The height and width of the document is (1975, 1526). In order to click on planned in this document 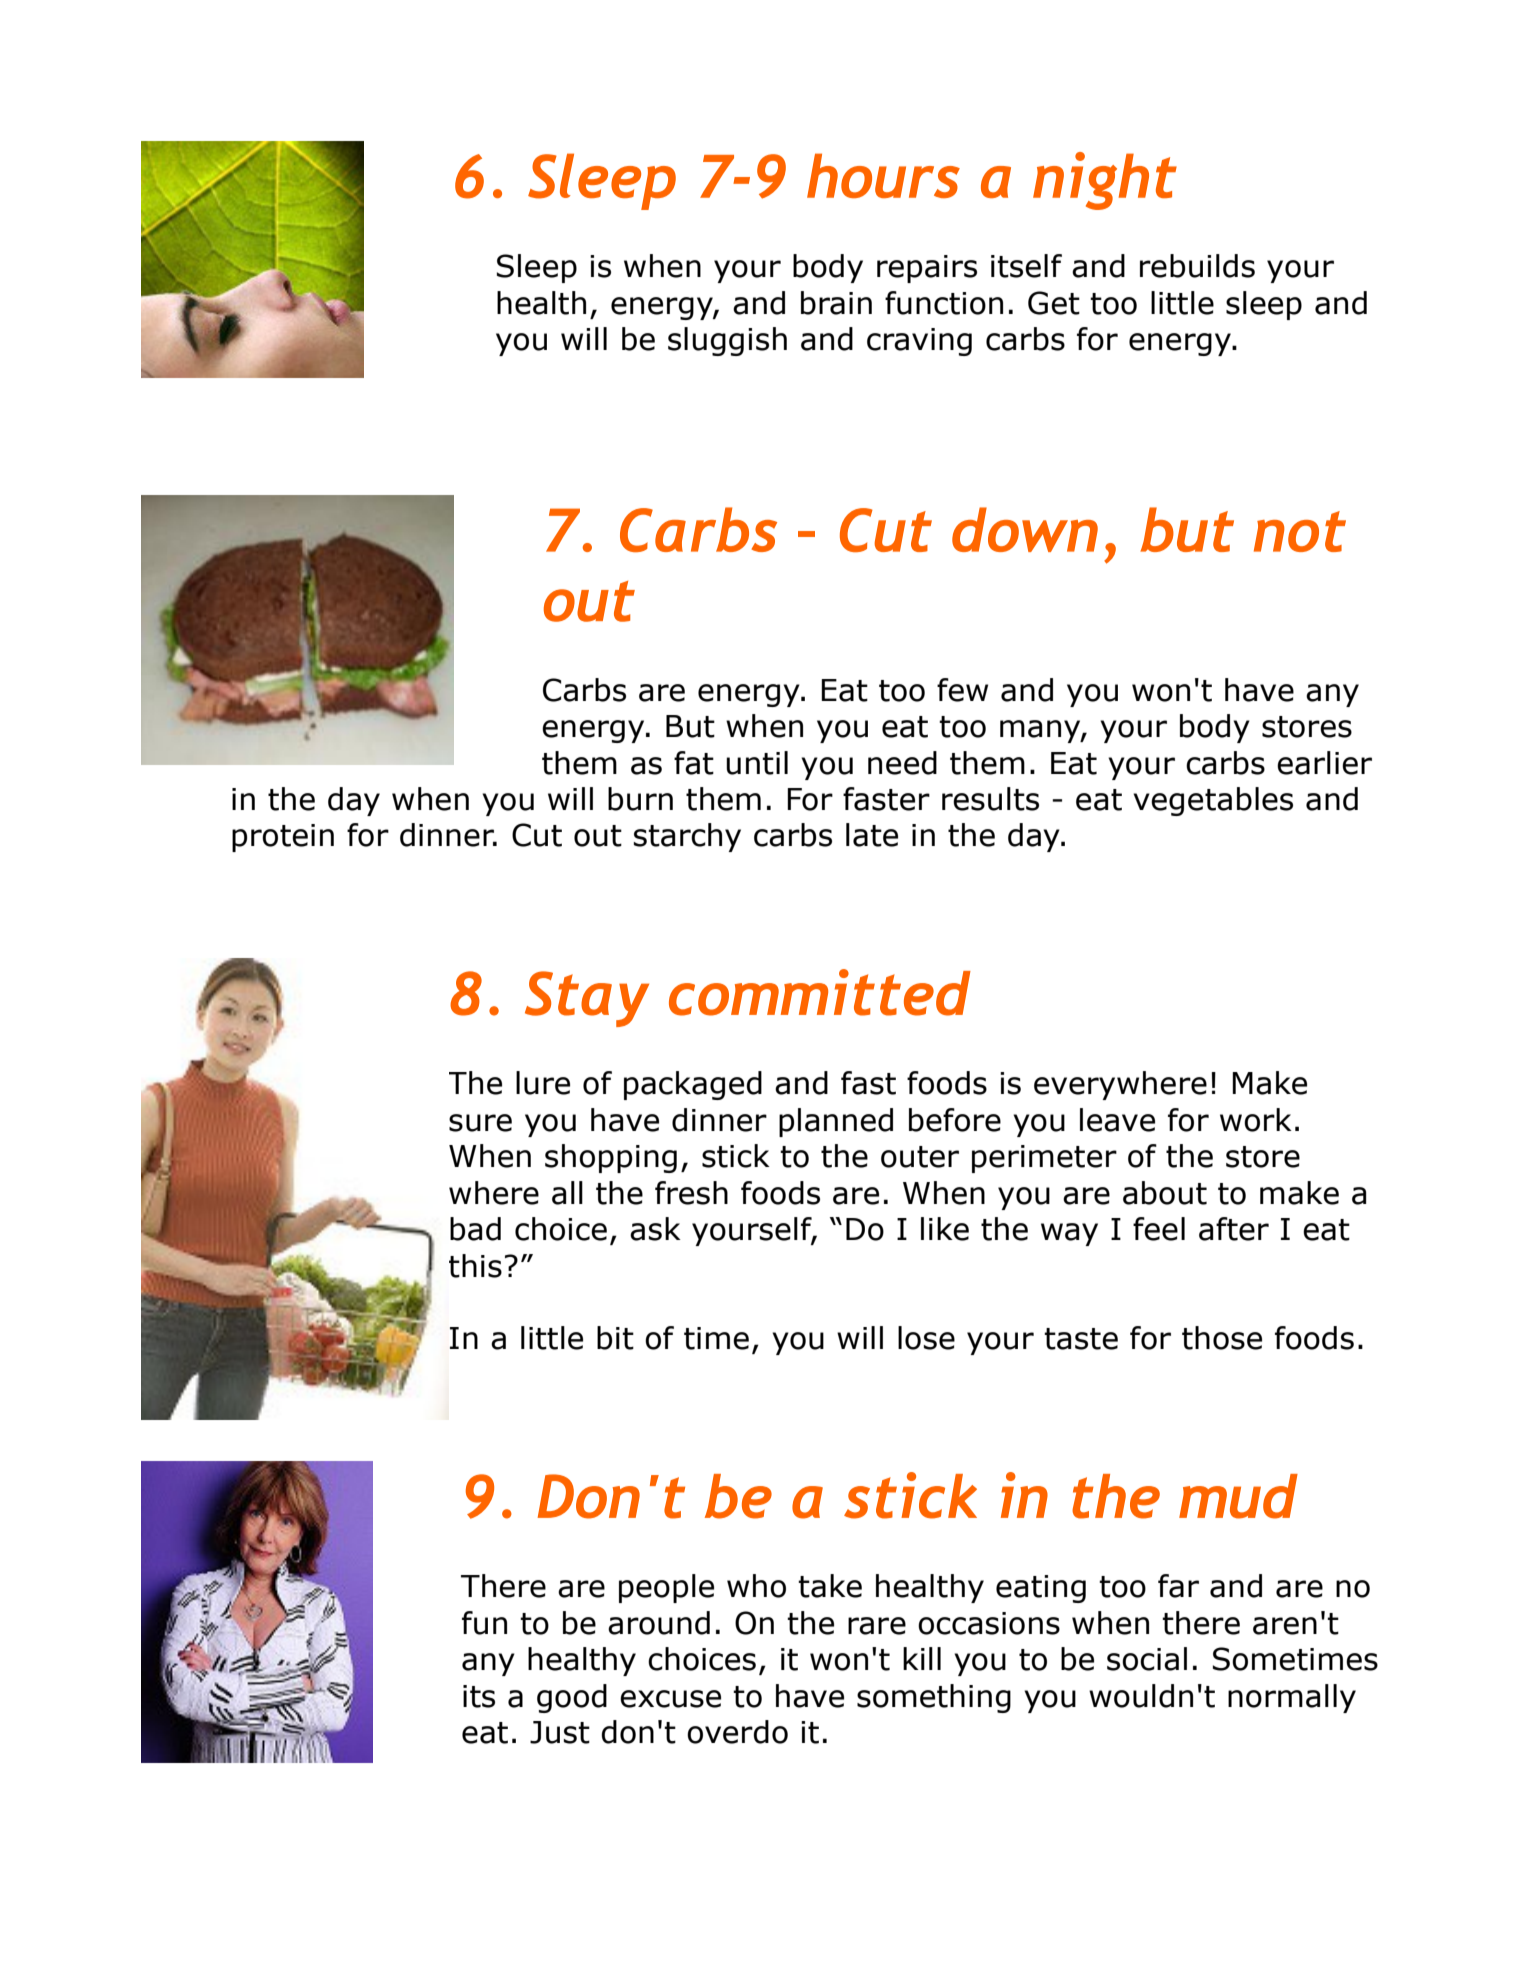, I will do `click(836, 1122)`.
